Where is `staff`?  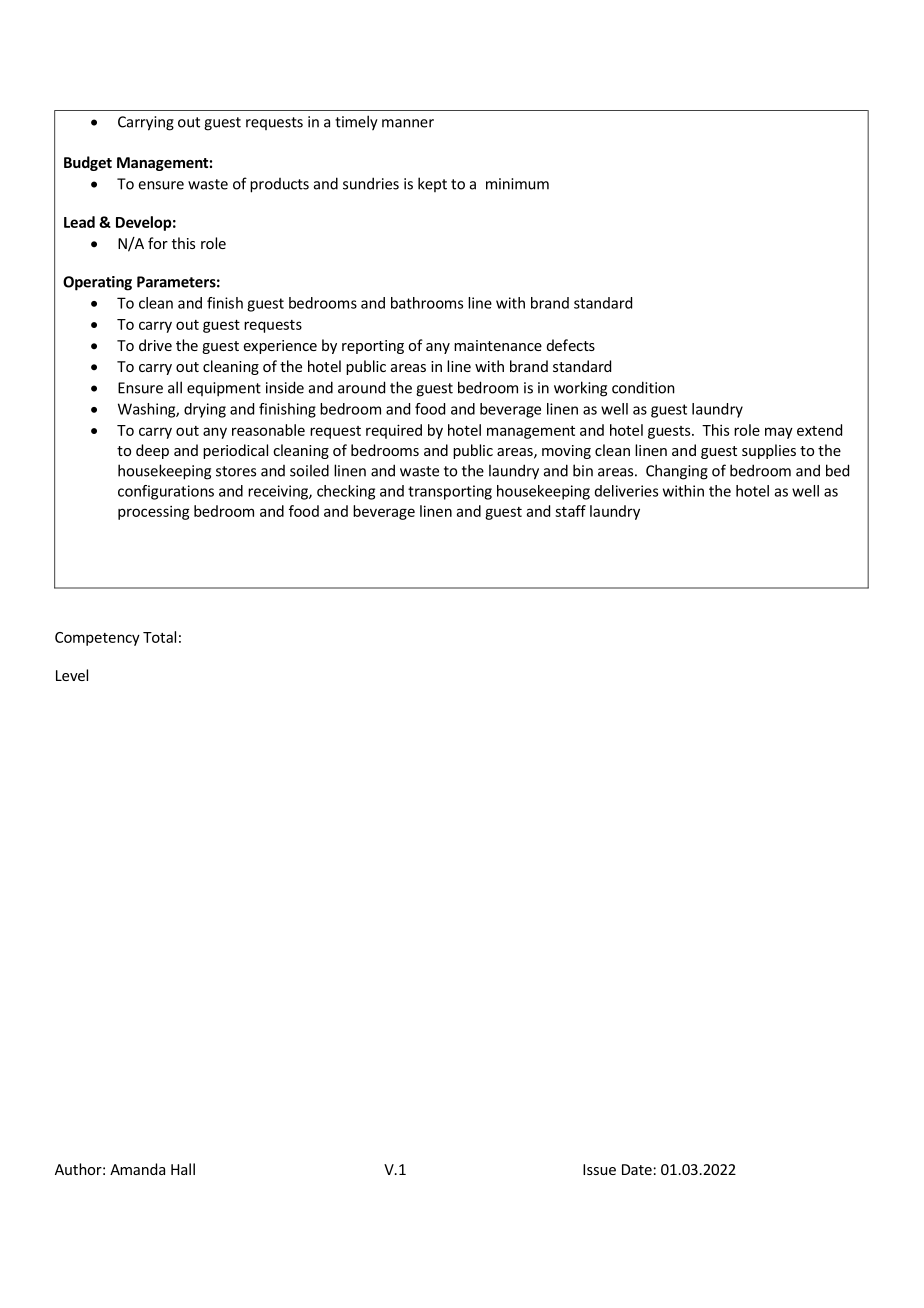 staff is located at coordinates (570, 511).
